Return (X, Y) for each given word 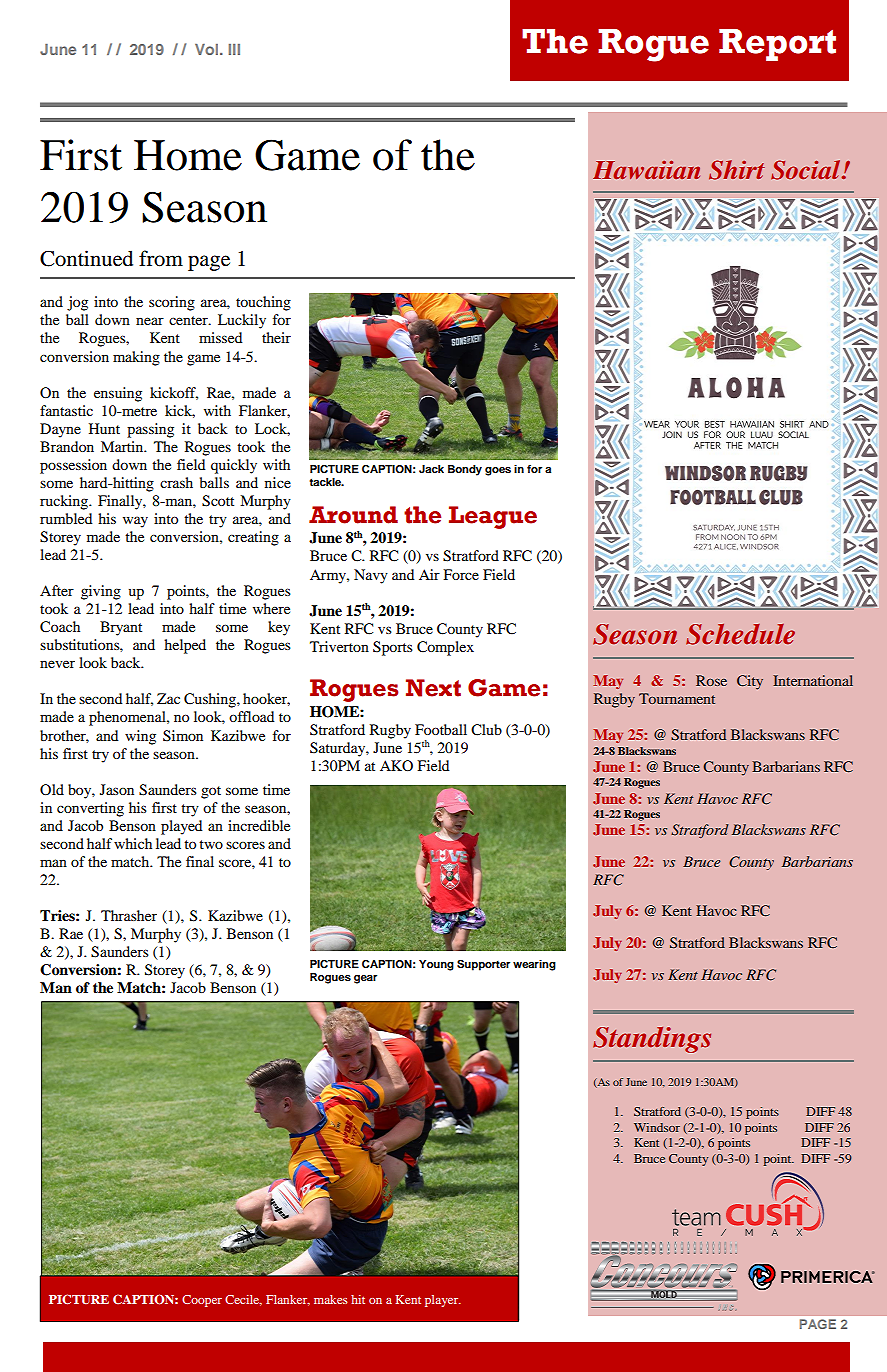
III (234, 49)
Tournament (677, 698)
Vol (208, 49)
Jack (431, 469)
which (133, 843)
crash (176, 482)
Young (436, 965)
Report (777, 45)
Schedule (740, 634)
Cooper (202, 1301)
